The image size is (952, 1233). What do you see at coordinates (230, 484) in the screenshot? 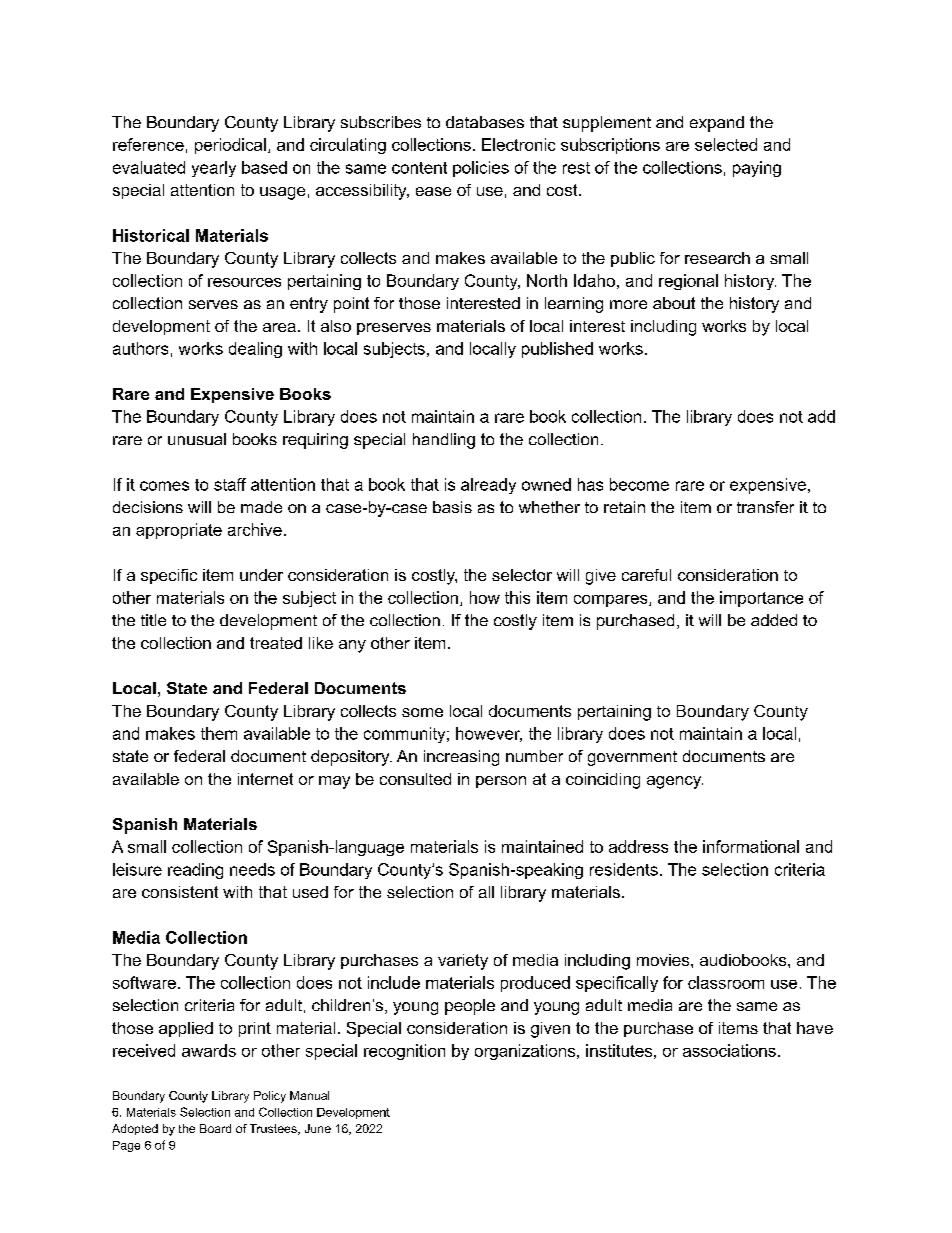
I see `staff` at bounding box center [230, 484].
